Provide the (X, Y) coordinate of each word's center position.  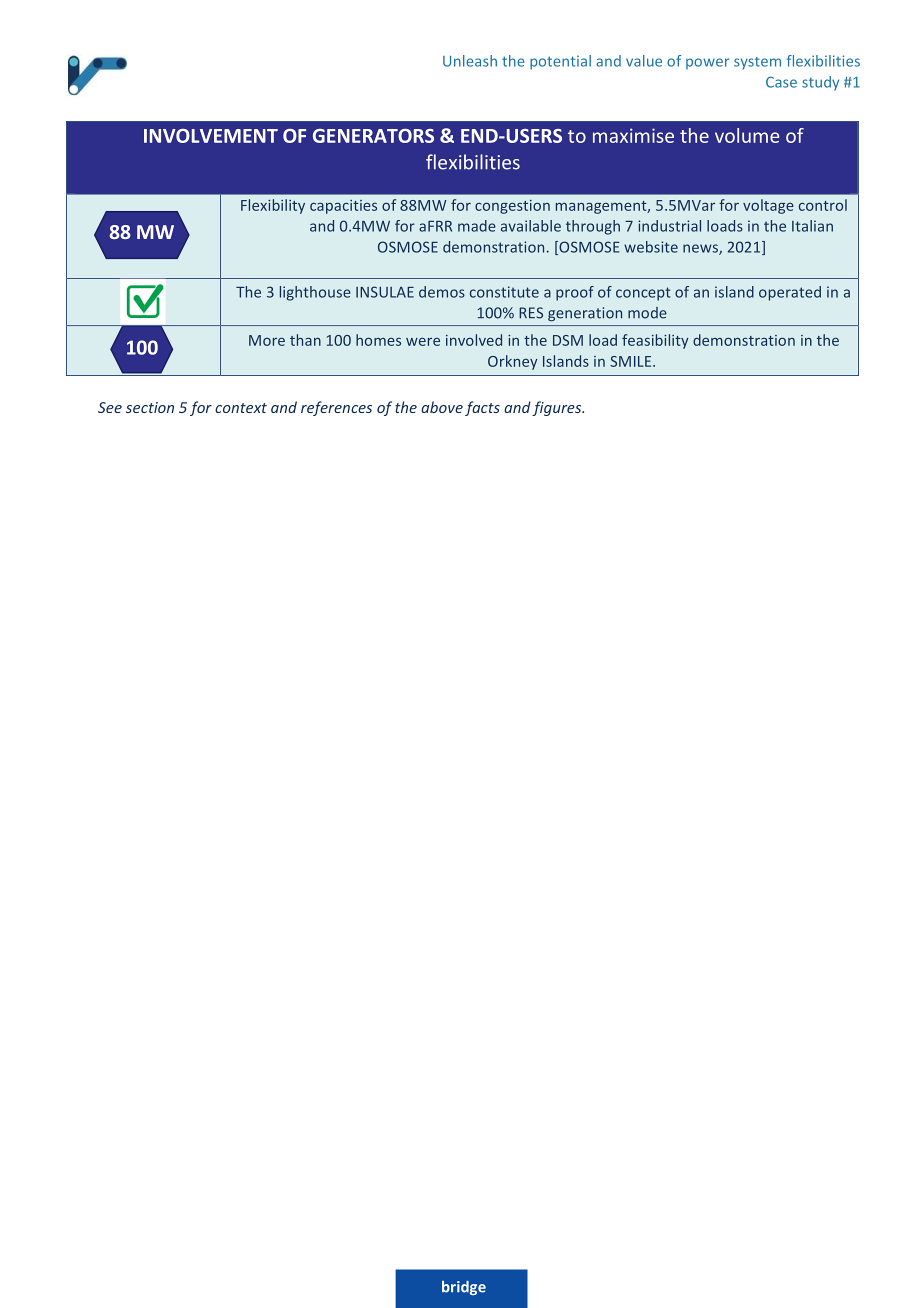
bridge (464, 1288)
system (757, 63)
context (241, 408)
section (150, 407)
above (442, 407)
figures (558, 408)
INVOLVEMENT (211, 136)
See (110, 407)
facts (482, 408)
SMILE (632, 361)
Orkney (513, 362)
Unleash (470, 61)
